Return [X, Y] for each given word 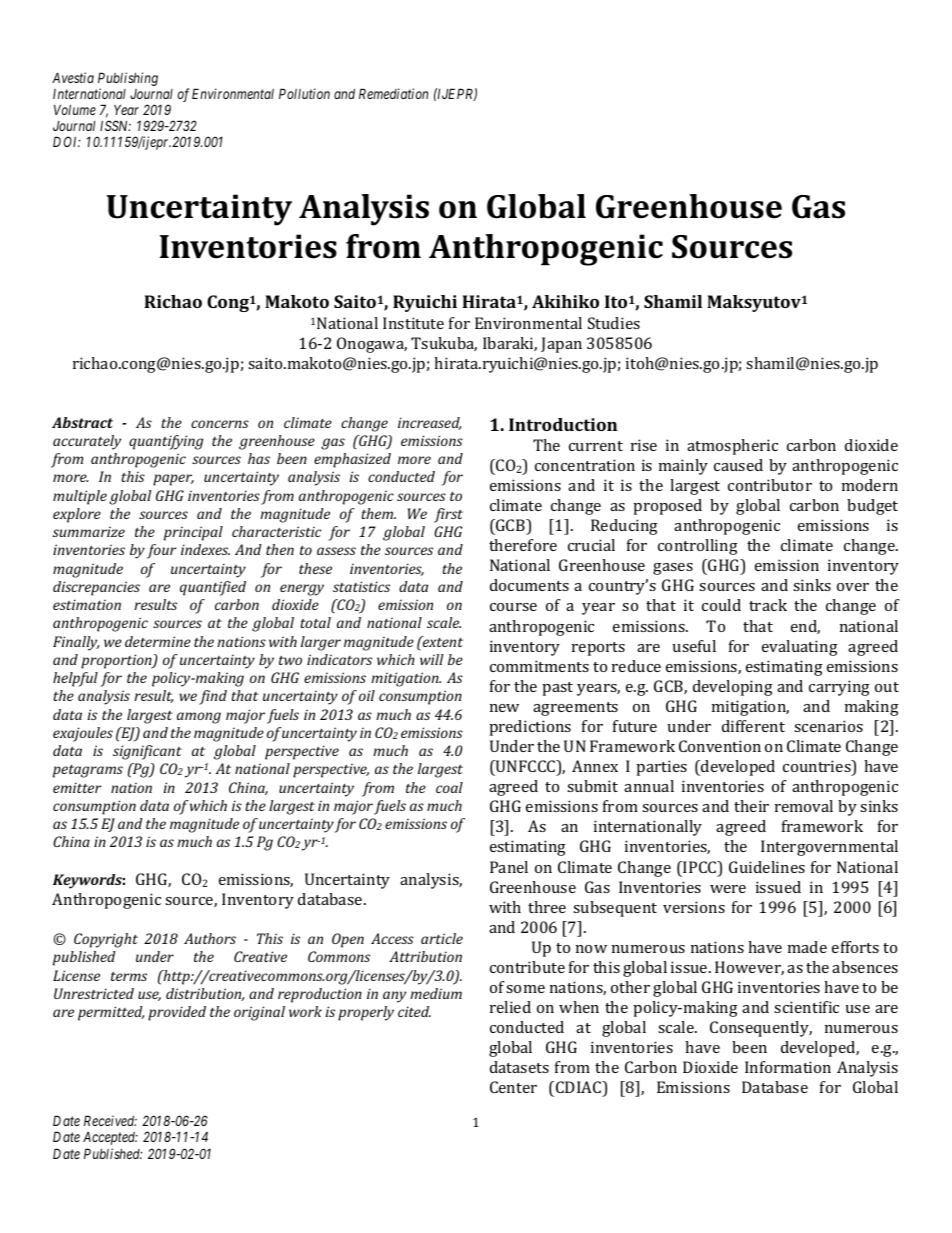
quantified [213, 588]
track [768, 605]
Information [788, 1067]
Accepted [110, 1138]
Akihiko [565, 301]
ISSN [115, 125]
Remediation [393, 93]
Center [513, 1087]
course [513, 607]
